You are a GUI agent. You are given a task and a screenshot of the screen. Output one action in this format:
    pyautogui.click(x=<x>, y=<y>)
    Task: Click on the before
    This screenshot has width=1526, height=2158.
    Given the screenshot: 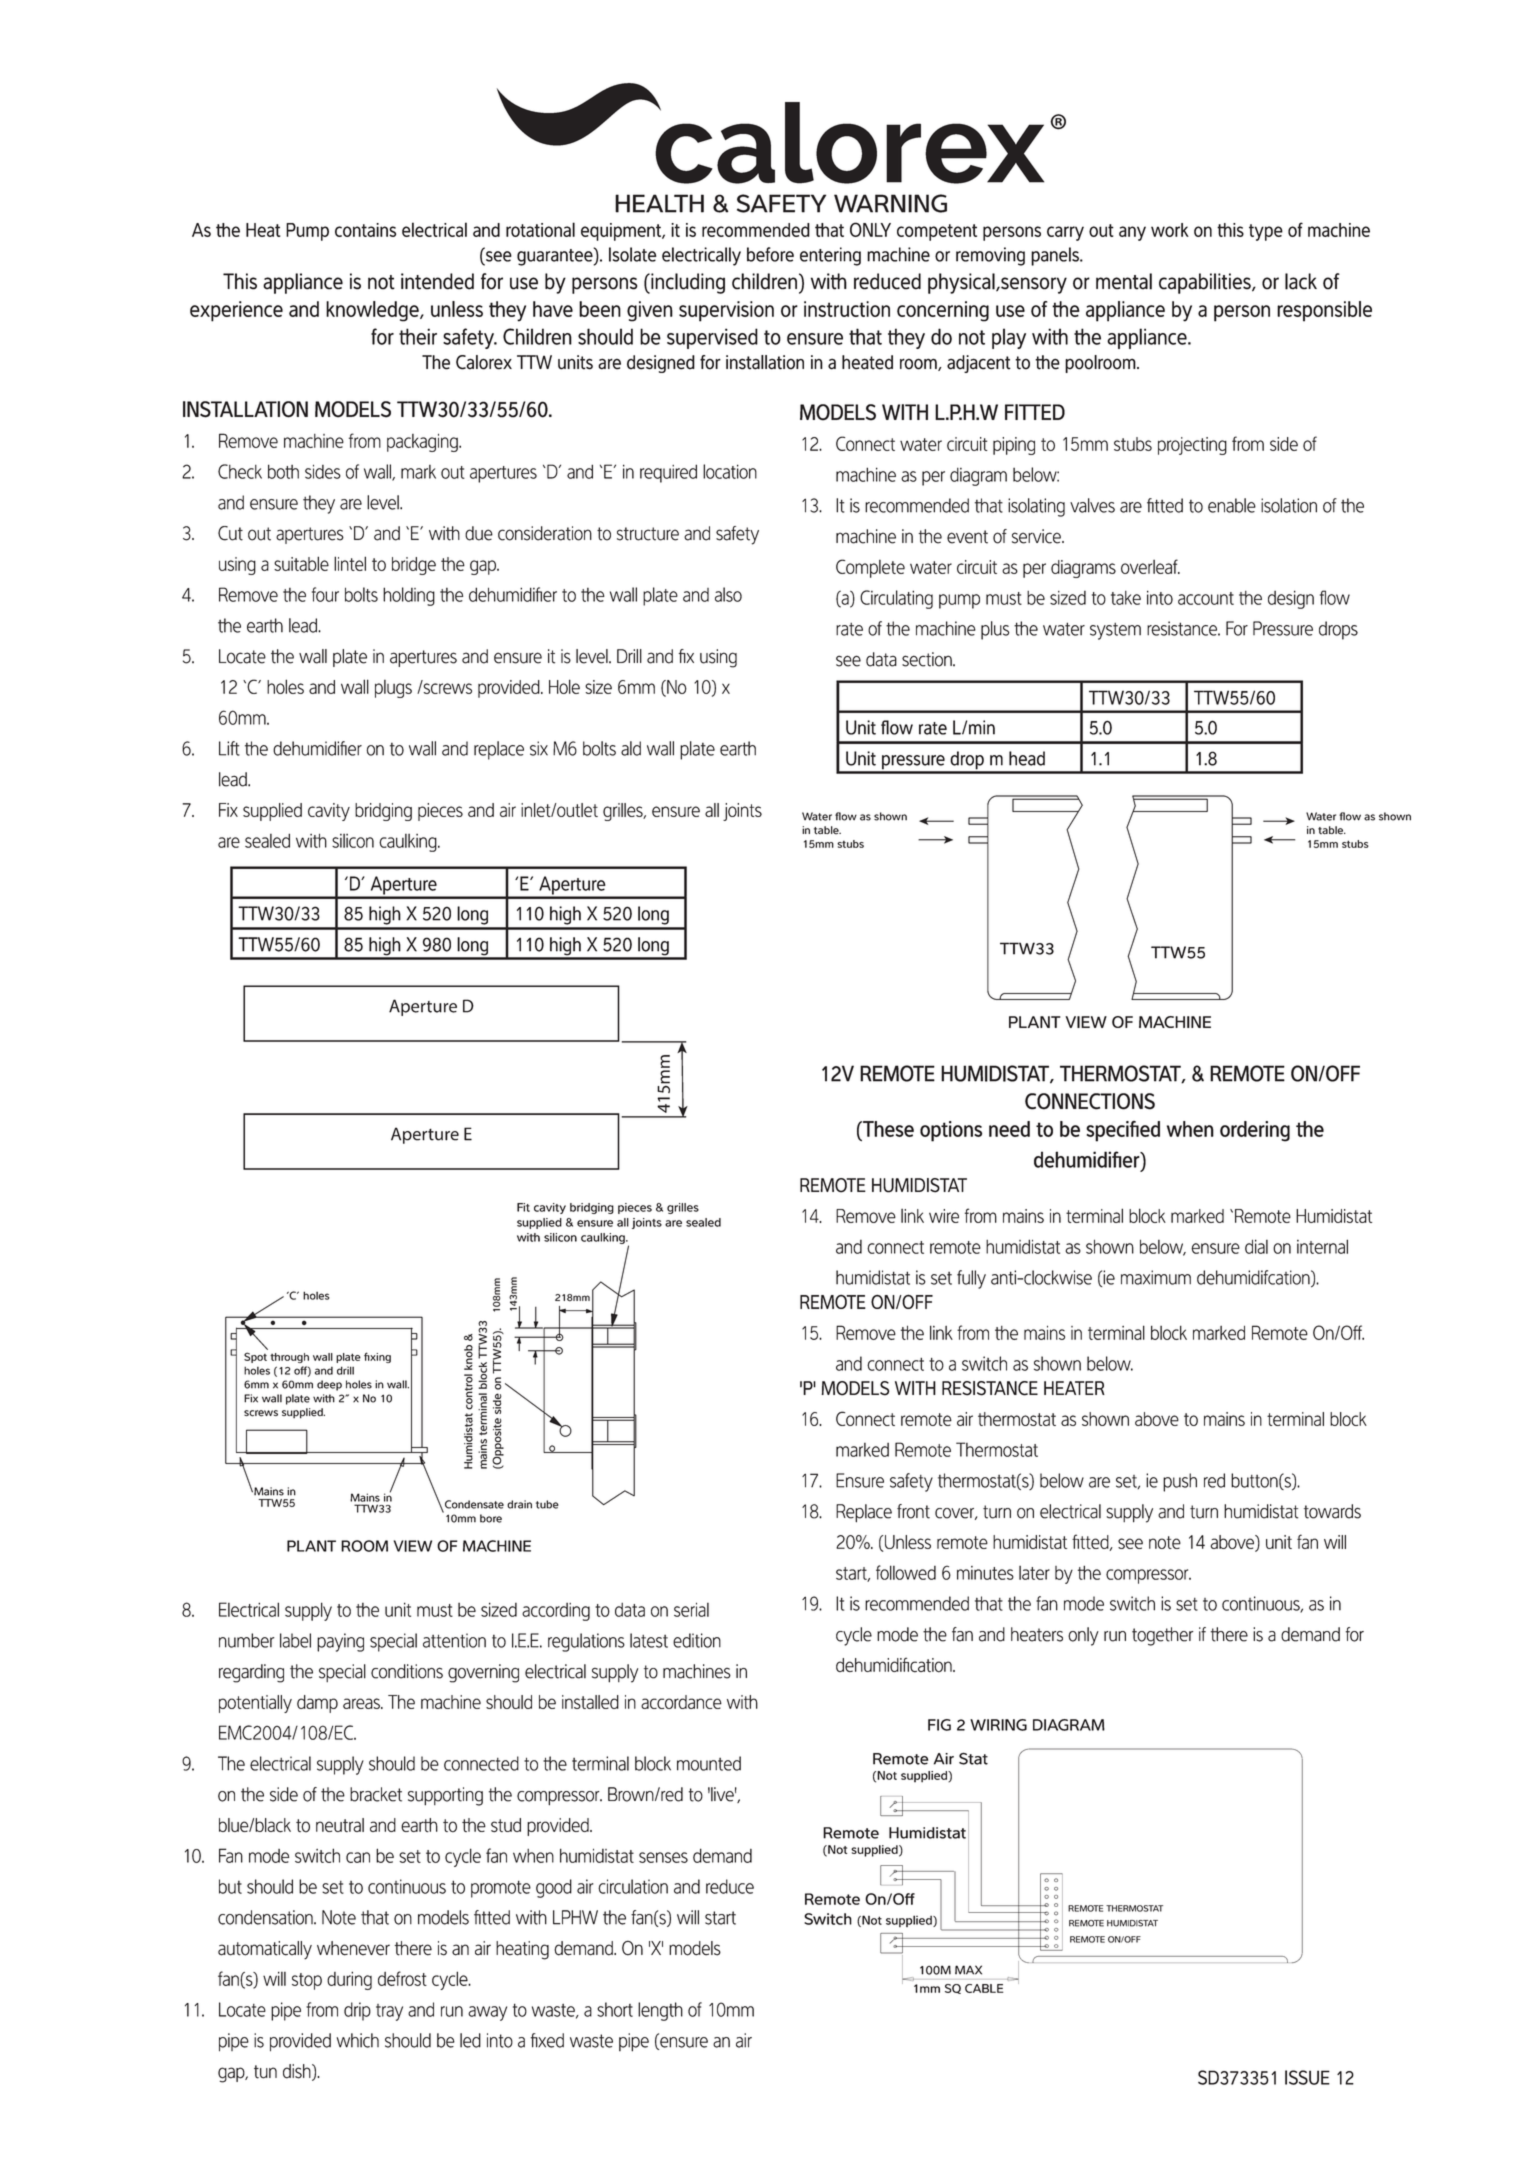 What is the action you would take?
    pyautogui.click(x=770, y=254)
